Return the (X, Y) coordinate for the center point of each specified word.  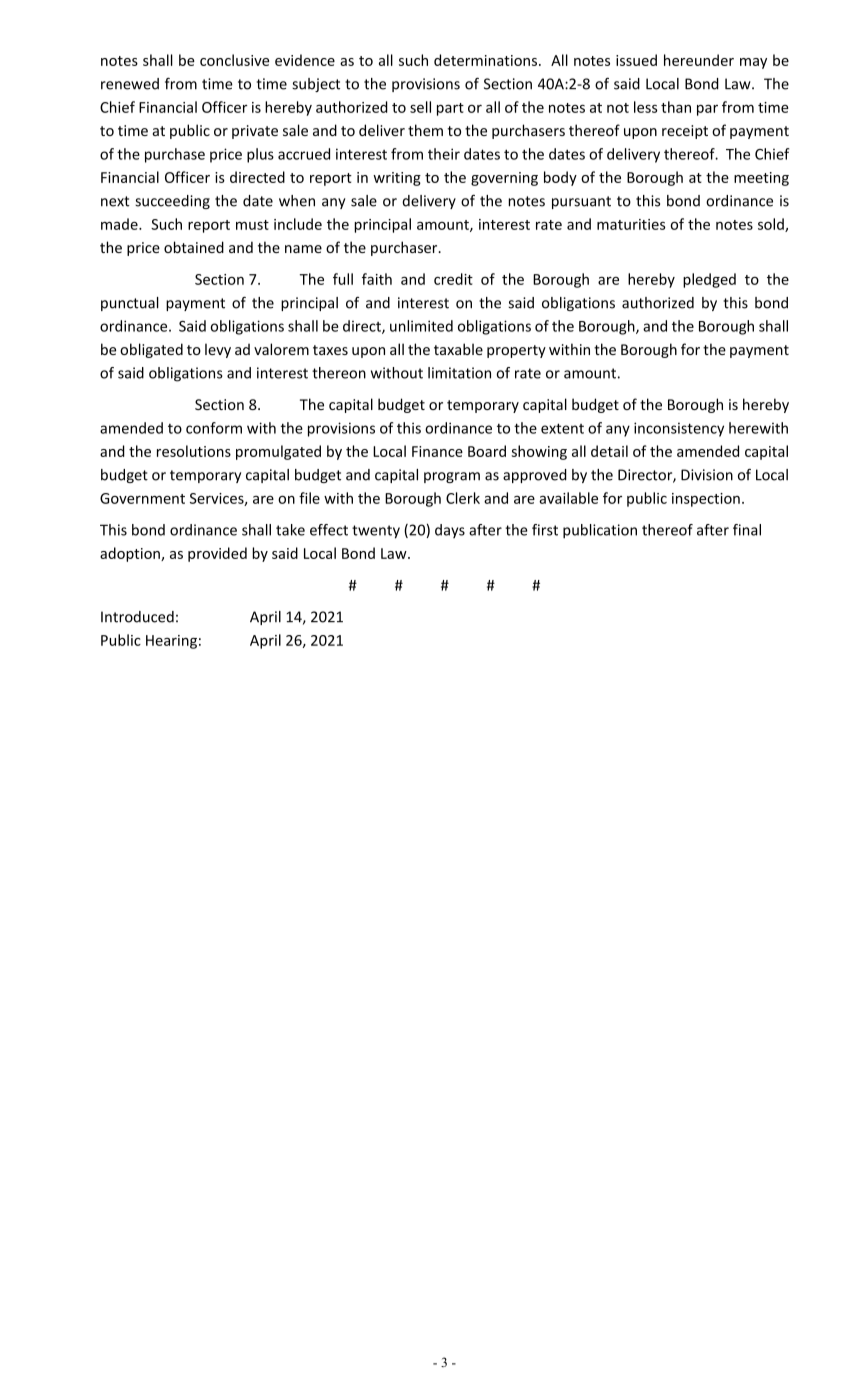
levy (218, 350)
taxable (458, 349)
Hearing (171, 642)
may (753, 63)
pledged (709, 280)
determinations (487, 60)
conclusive (234, 60)
